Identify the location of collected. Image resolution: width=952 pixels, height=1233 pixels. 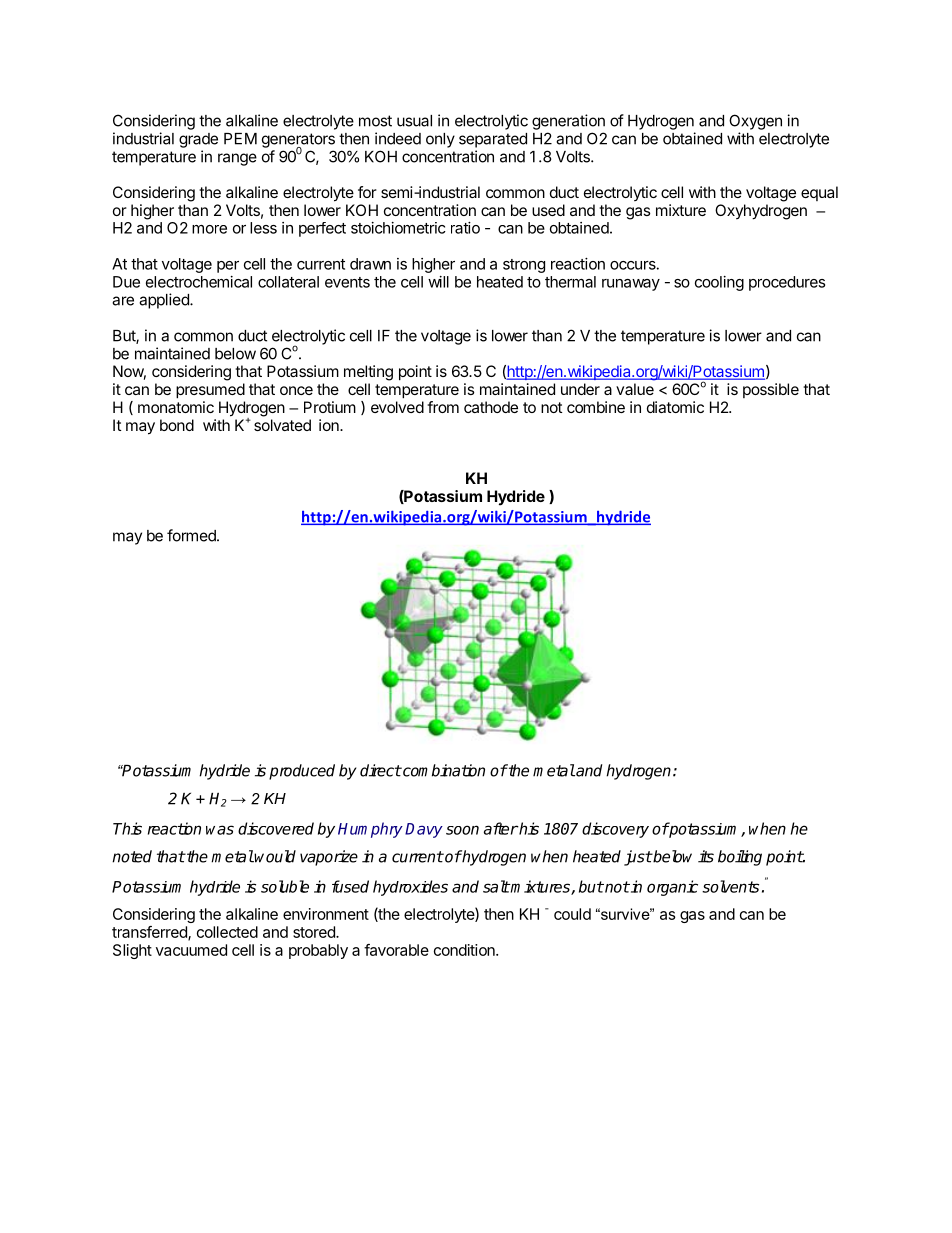
(227, 932).
